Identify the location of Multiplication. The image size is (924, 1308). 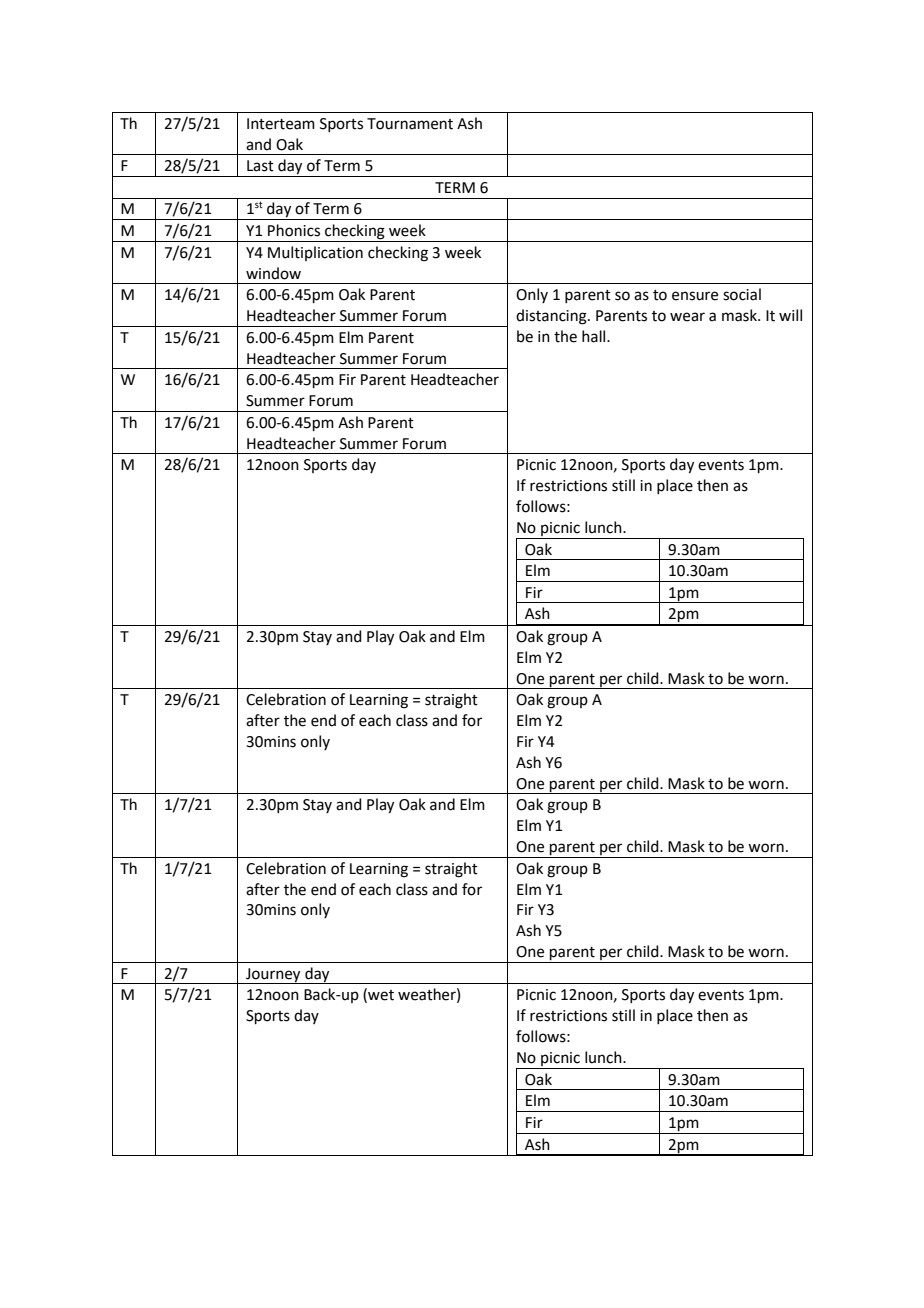
(315, 253).
